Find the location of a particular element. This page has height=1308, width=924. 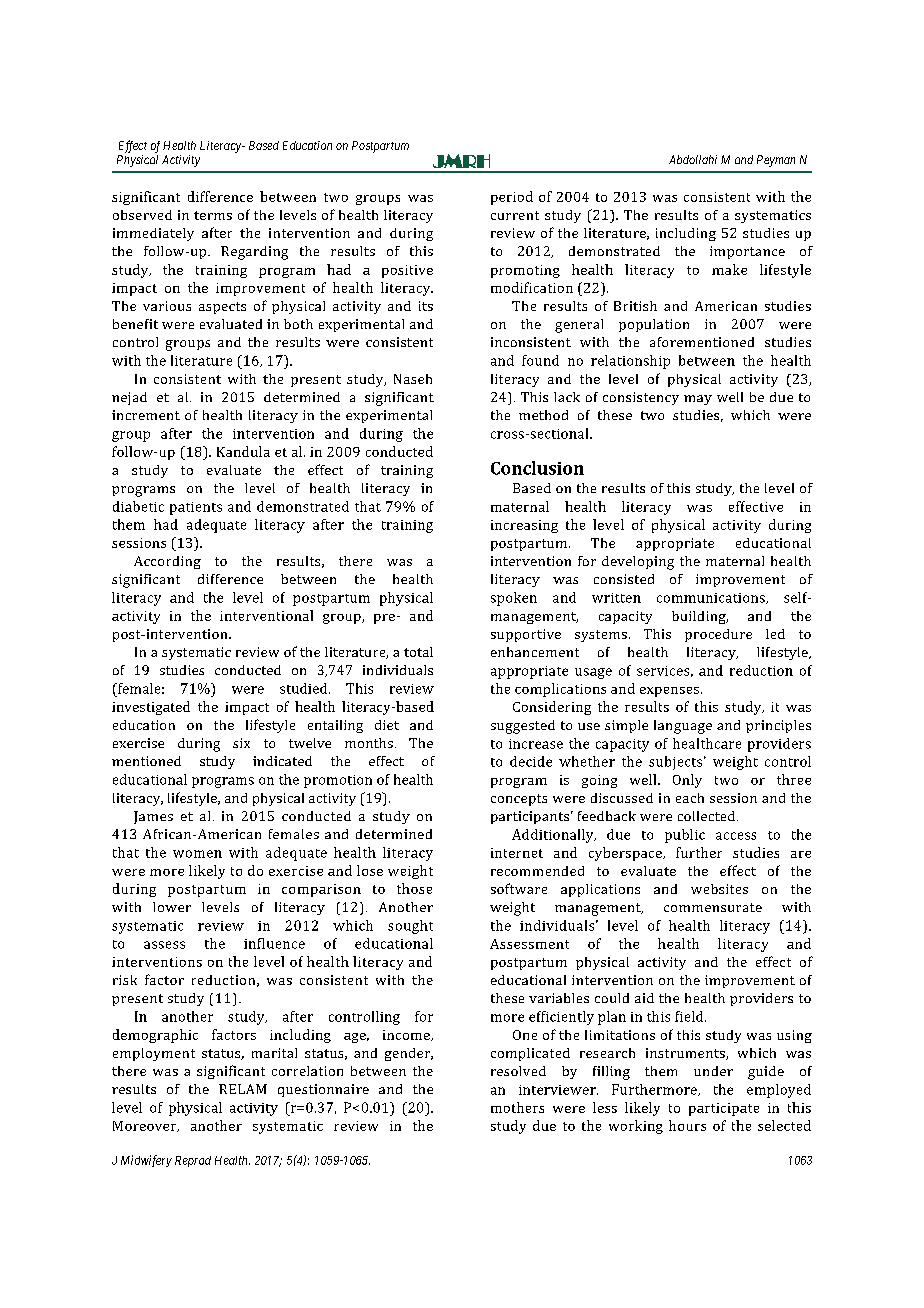

sought is located at coordinates (410, 927).
